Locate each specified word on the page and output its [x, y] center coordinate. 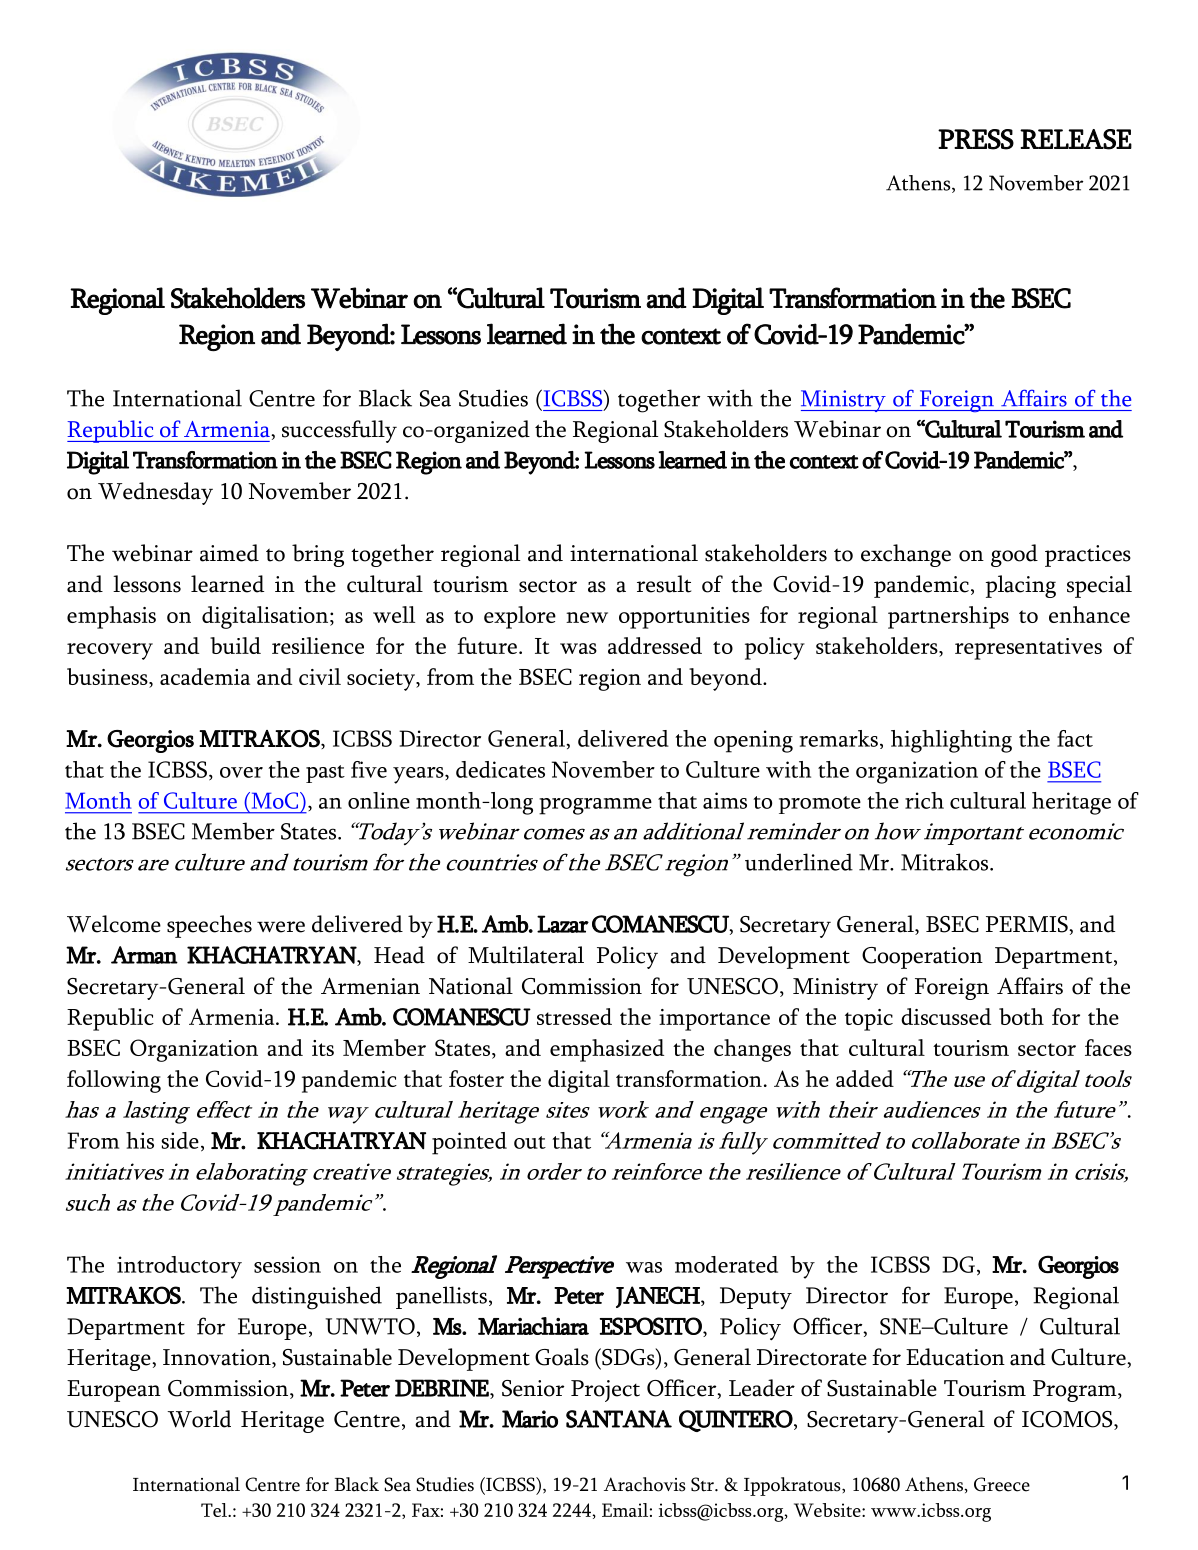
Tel [215, 1510]
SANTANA [619, 1419]
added [865, 1078]
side [180, 1140]
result [664, 584]
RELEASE [1076, 139]
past [325, 774]
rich [924, 800]
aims [725, 800]
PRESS [976, 139]
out [530, 1142]
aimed [229, 553]
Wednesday [155, 493]
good [1014, 555]
